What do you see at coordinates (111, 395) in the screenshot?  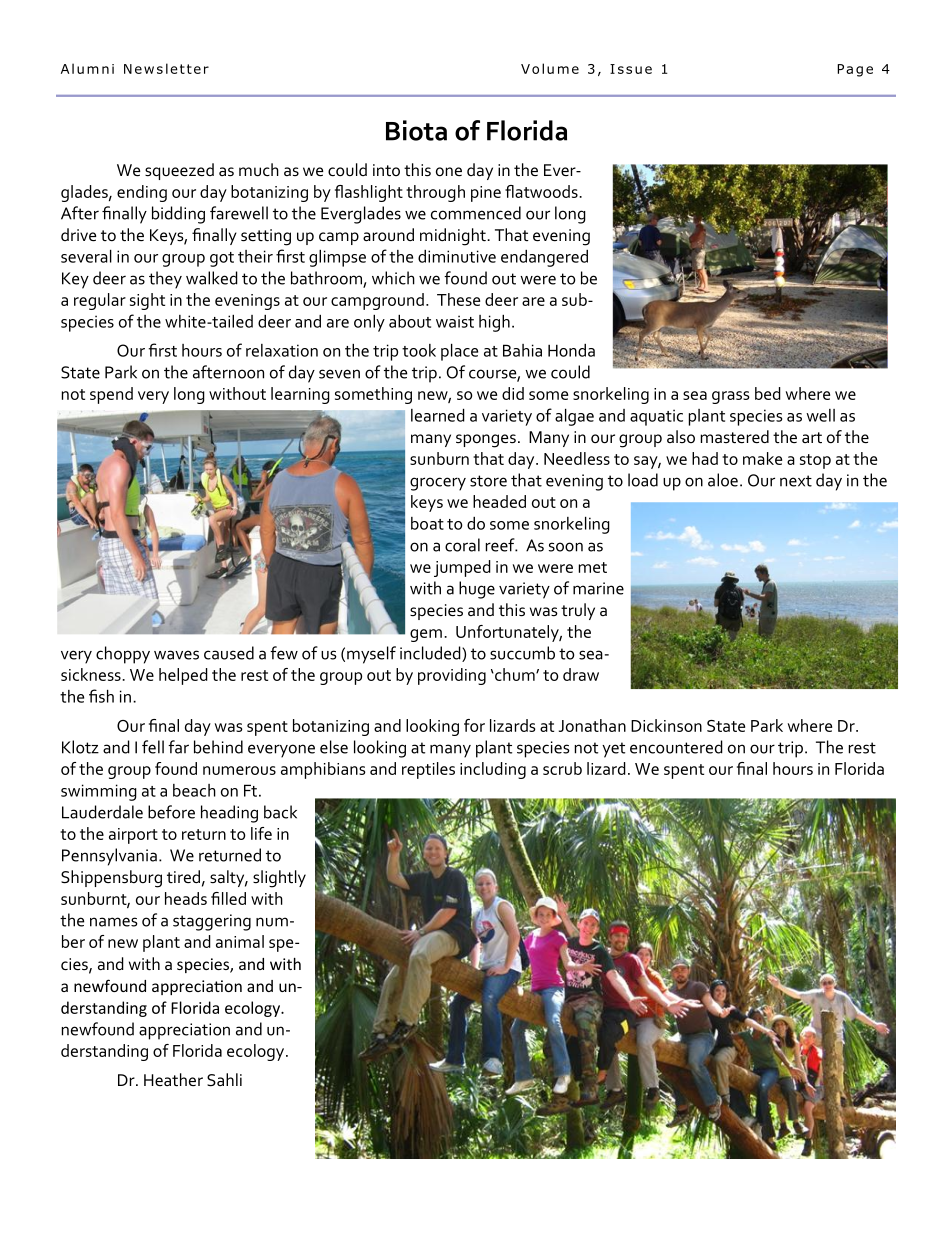 I see `spend` at bounding box center [111, 395].
